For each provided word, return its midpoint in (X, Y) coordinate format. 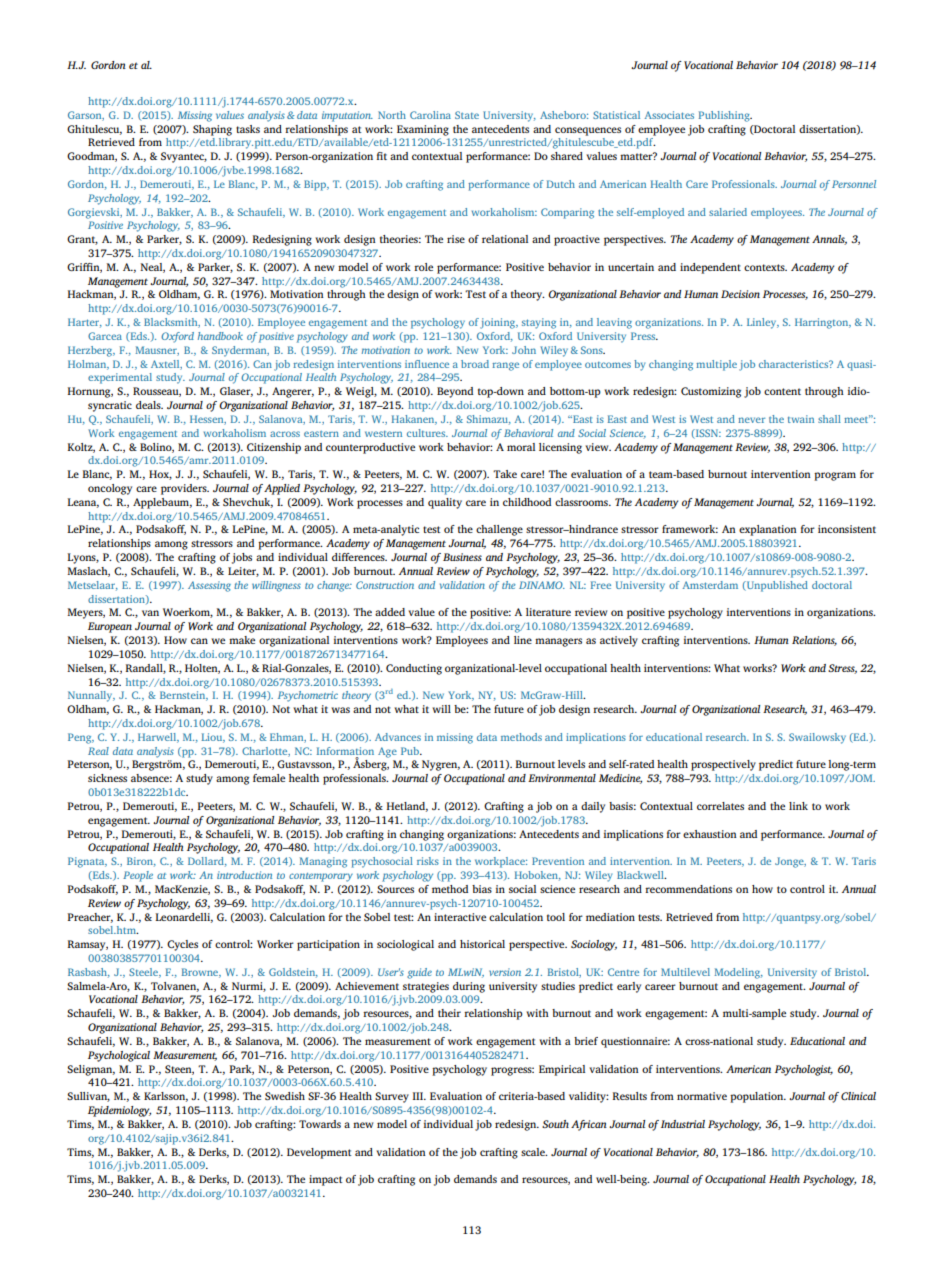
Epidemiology (119, 1111)
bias (482, 889)
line (523, 640)
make (242, 640)
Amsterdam (710, 585)
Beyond (455, 392)
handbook (220, 336)
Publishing (725, 116)
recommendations (688, 889)
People (138, 876)
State (467, 115)
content (782, 391)
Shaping (212, 130)
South (555, 1124)
